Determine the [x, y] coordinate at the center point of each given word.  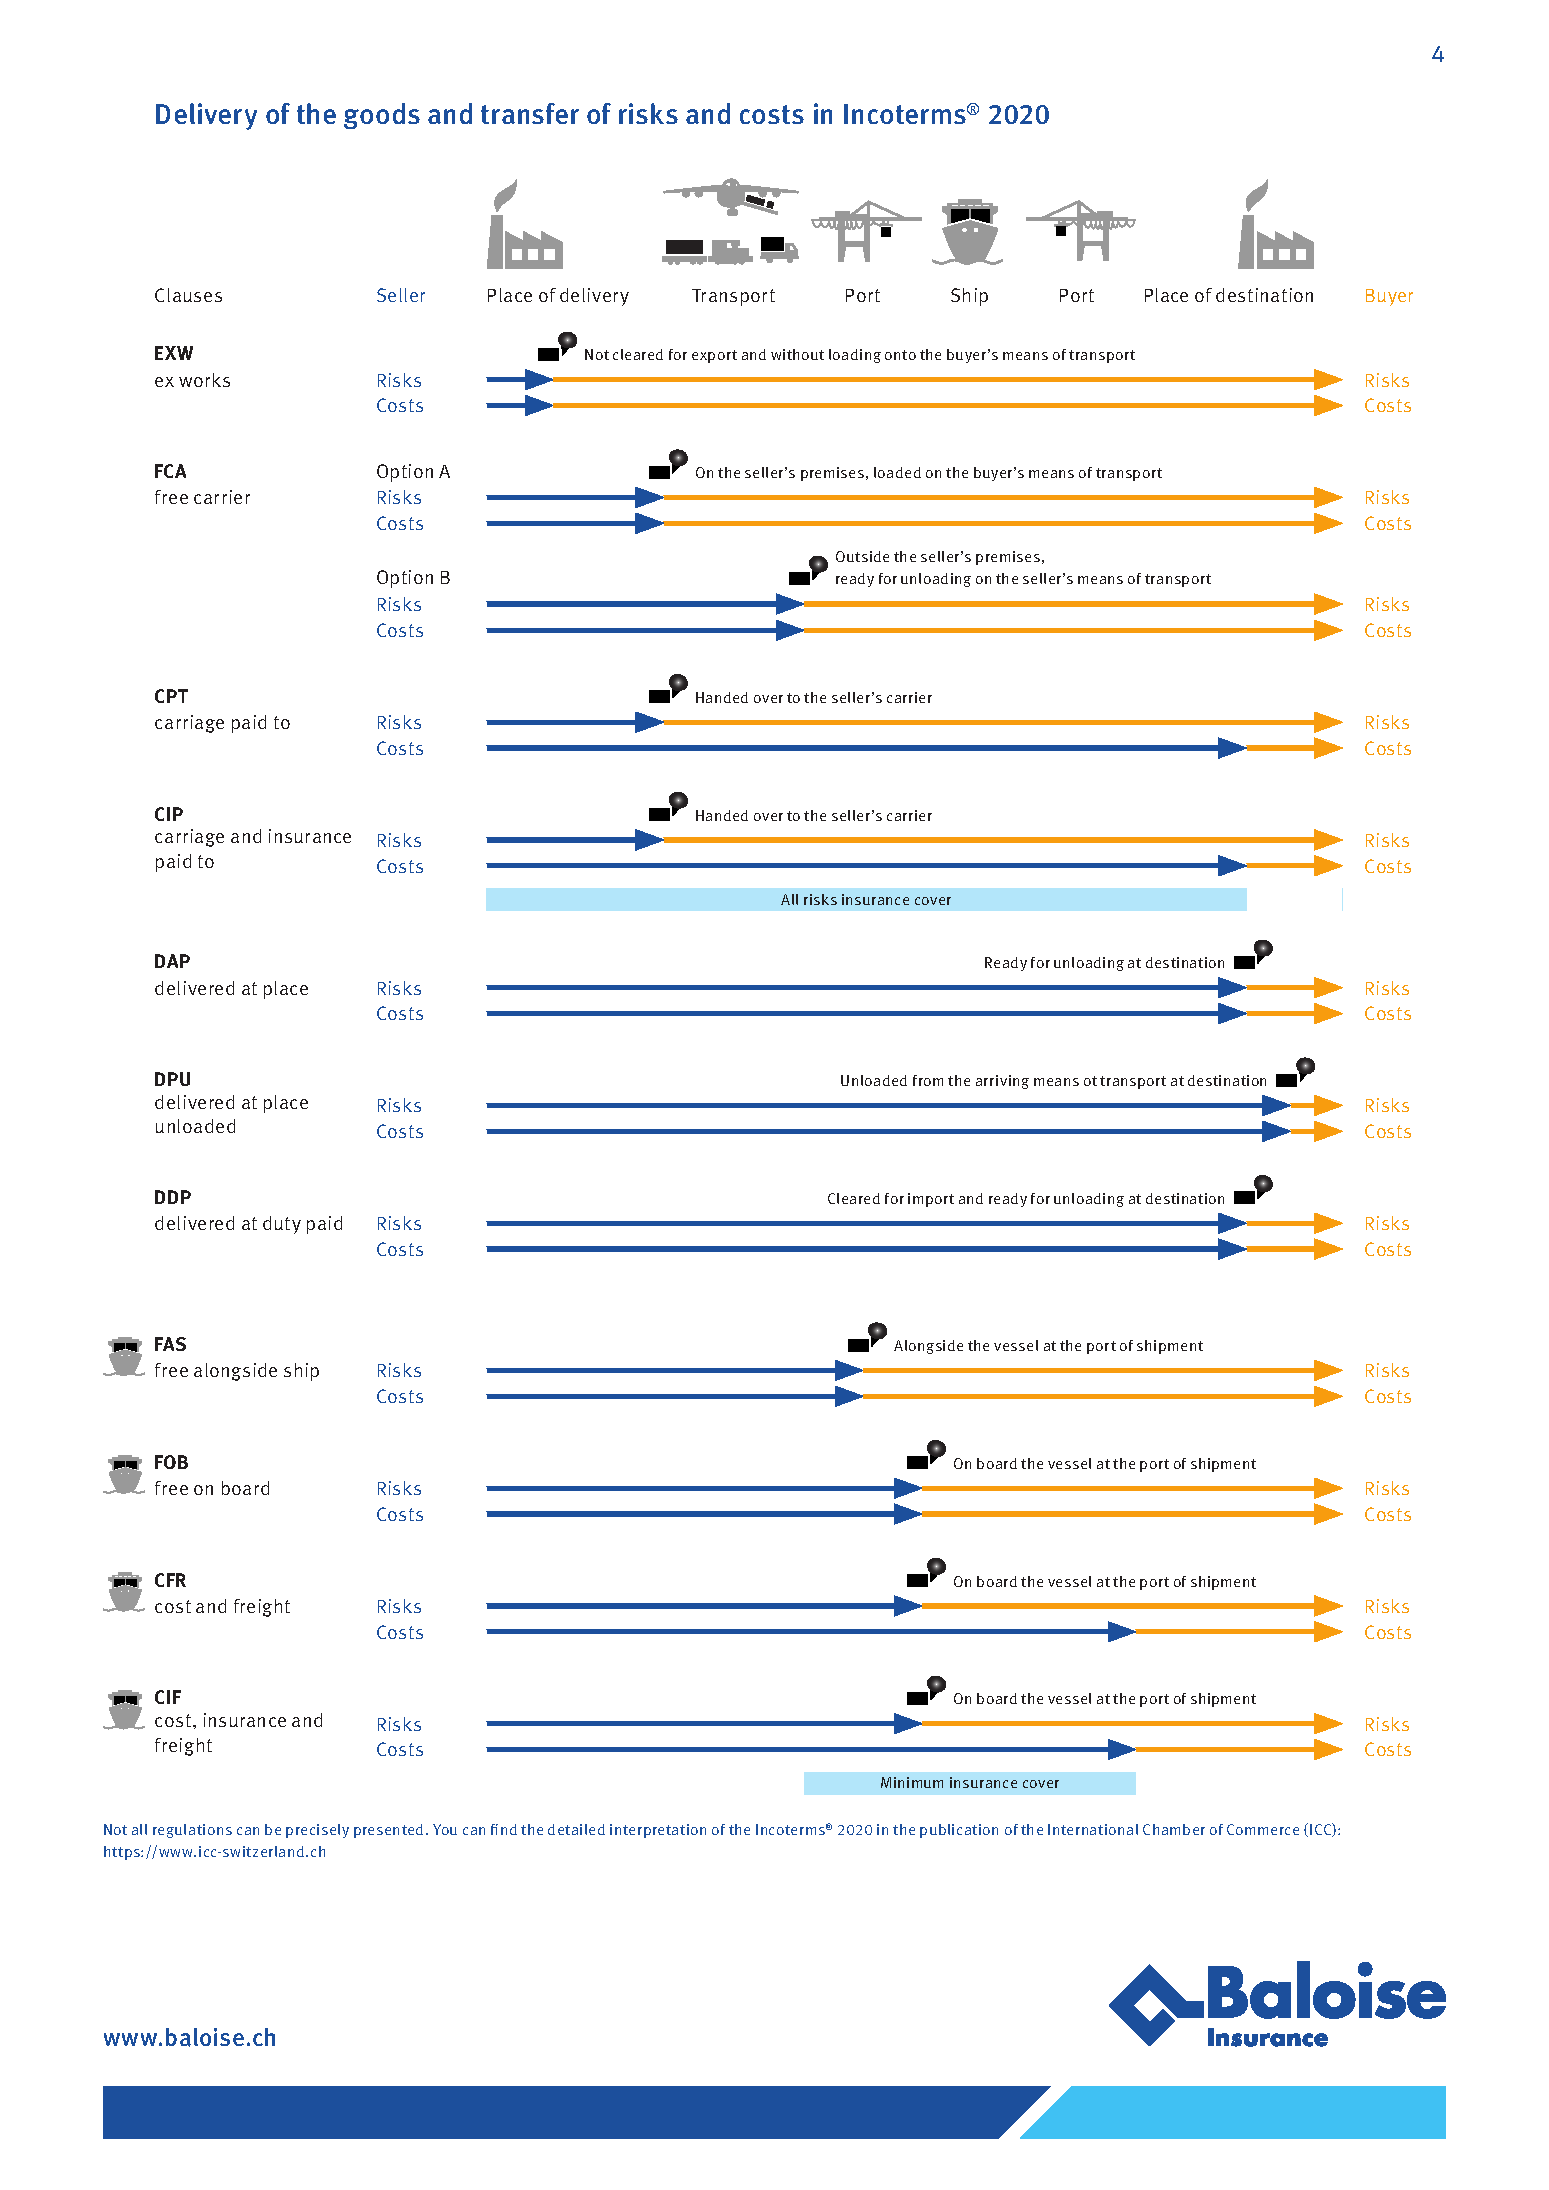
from [928, 1080]
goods [382, 116]
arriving [1002, 1082]
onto [900, 355]
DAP [172, 961]
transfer [530, 113]
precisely [317, 1831]
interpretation [658, 1831]
